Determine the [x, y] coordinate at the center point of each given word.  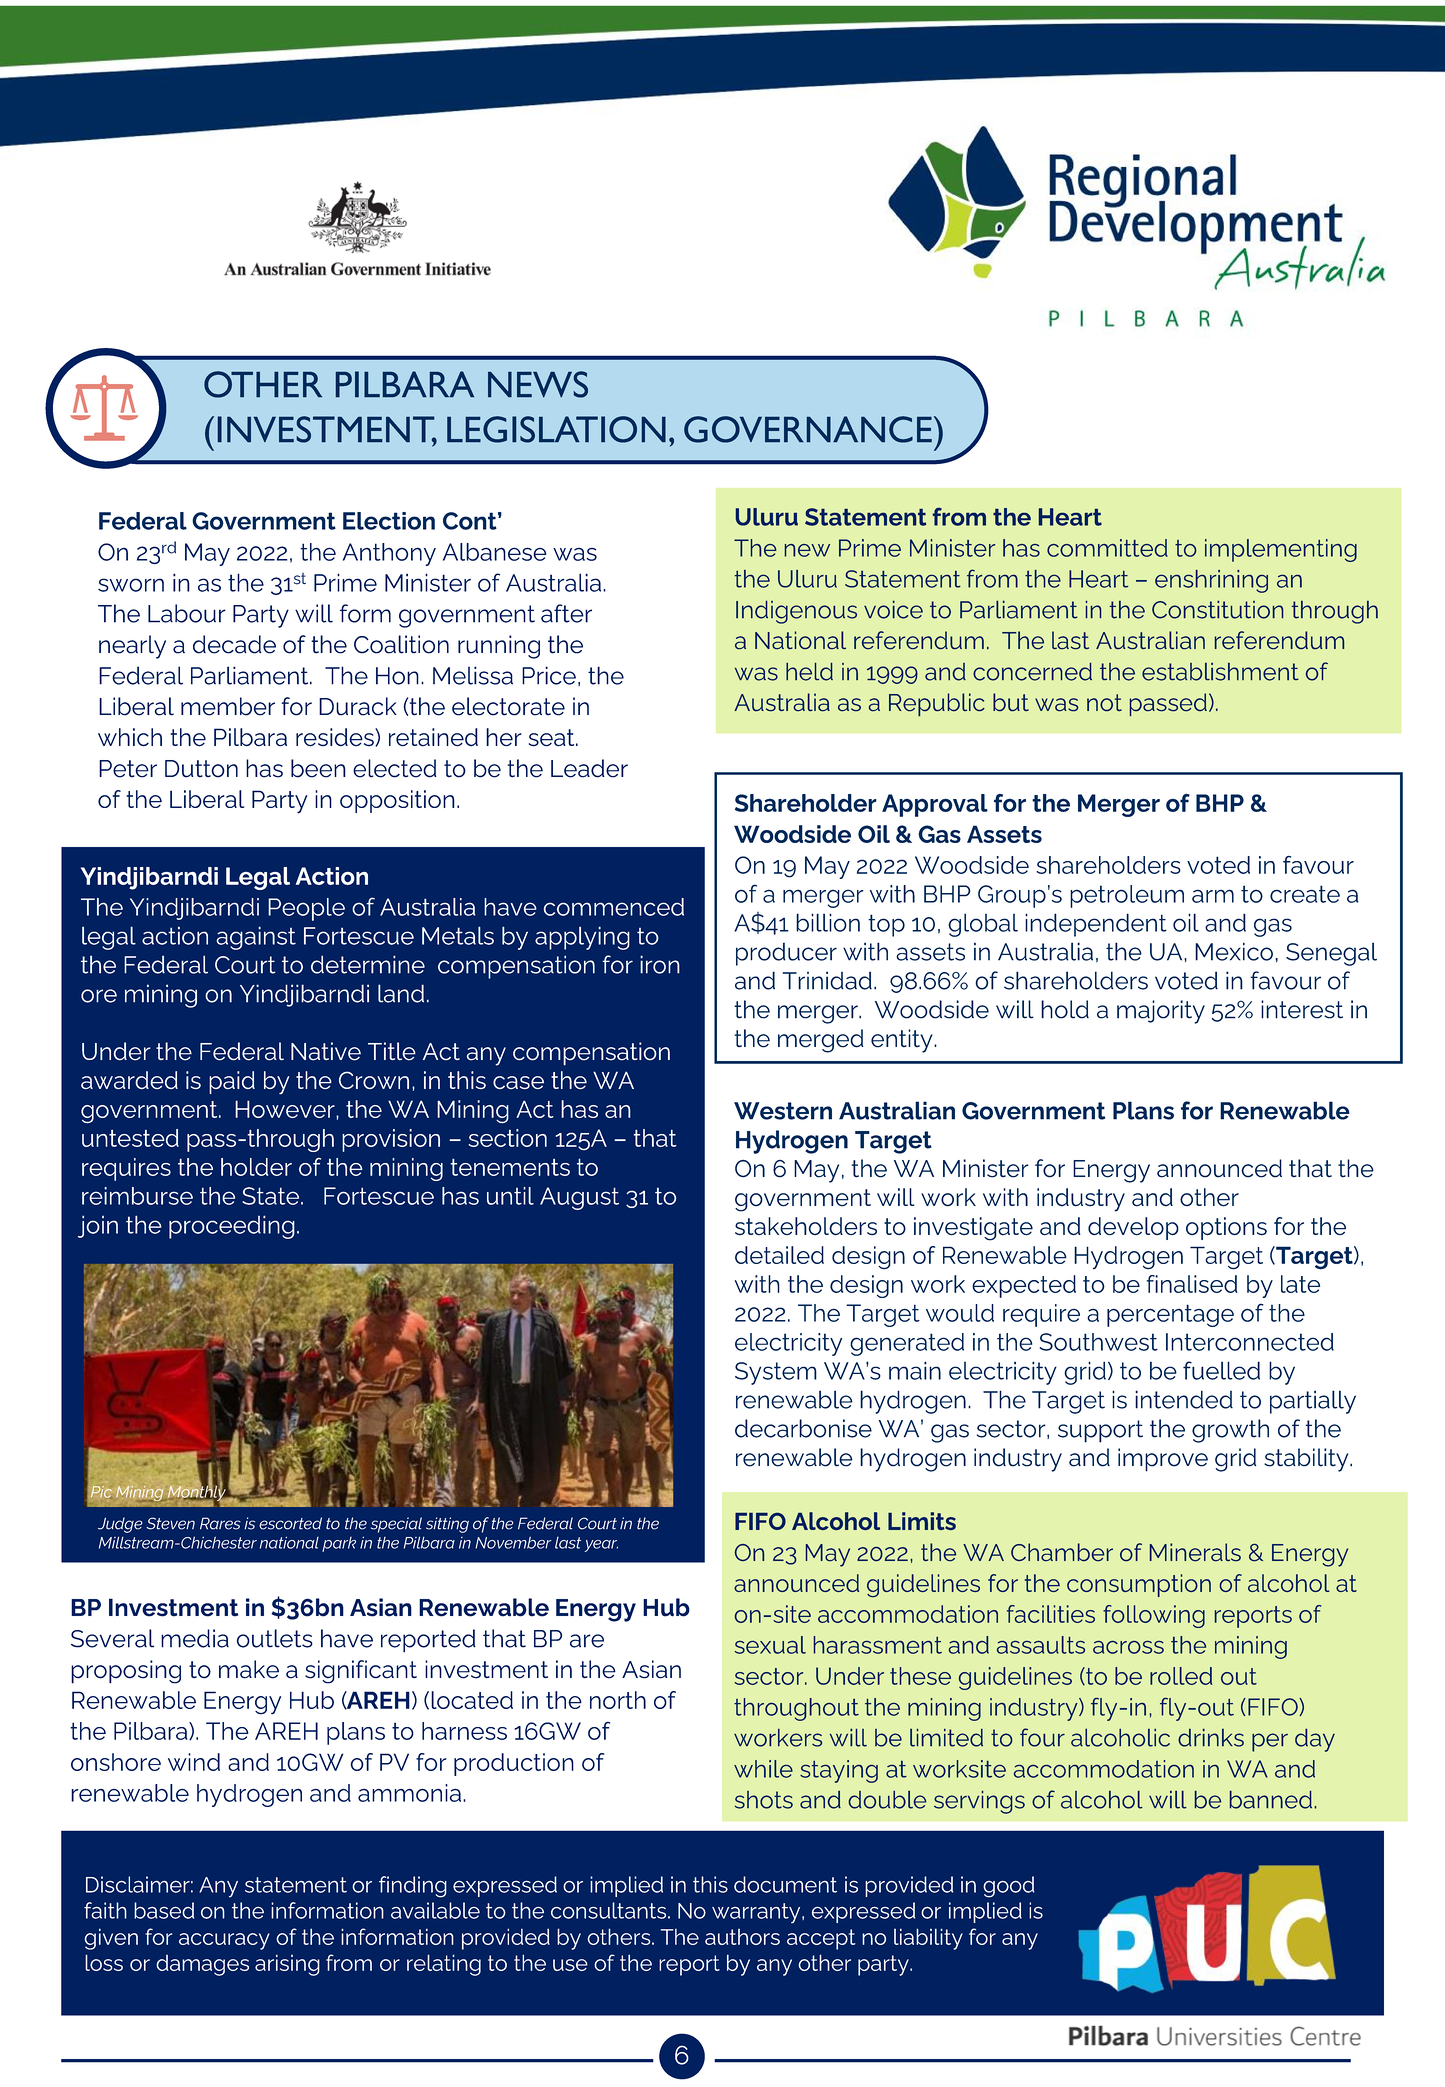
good [1008, 1887]
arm [1213, 896]
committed [1107, 548]
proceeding [232, 1227]
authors [742, 1937]
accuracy [224, 1941]
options [1226, 1228]
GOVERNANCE [808, 429]
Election [389, 521]
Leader [589, 768]
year [601, 1546]
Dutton [201, 769]
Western [783, 1111]
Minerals [1195, 1552]
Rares [220, 1523]
